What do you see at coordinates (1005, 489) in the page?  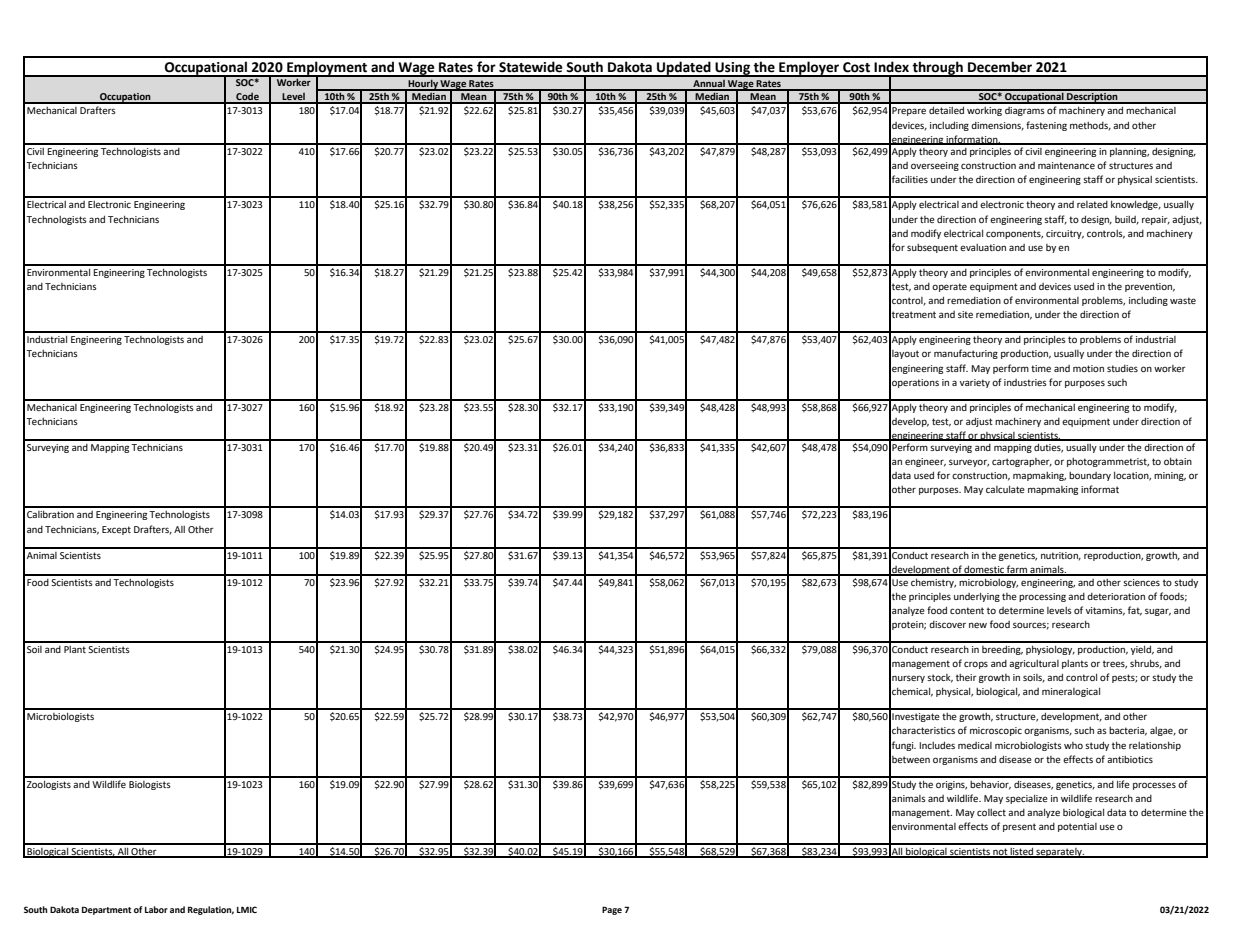 I see `calculate` at bounding box center [1005, 489].
